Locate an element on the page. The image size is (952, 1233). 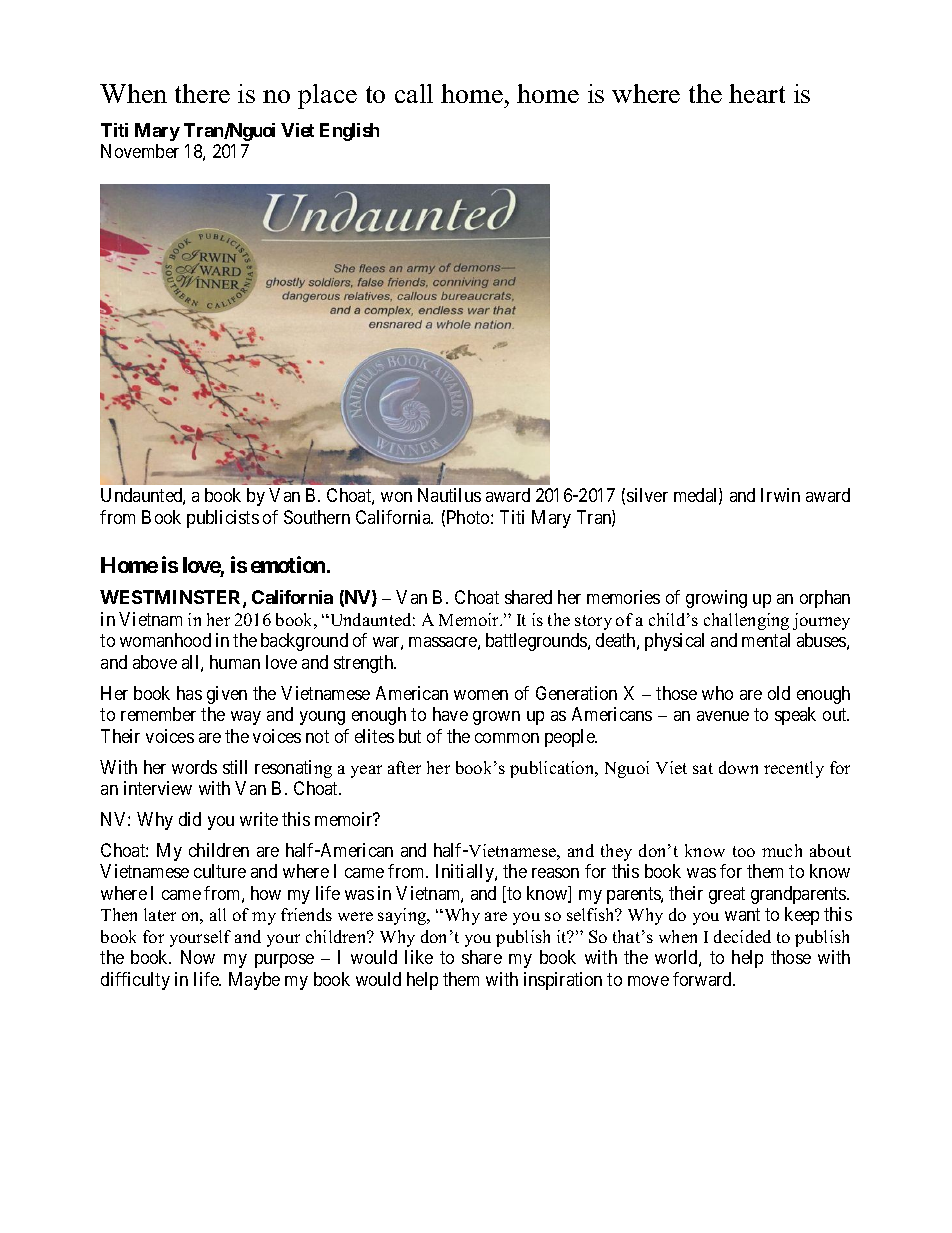
decided is located at coordinates (742, 936).
